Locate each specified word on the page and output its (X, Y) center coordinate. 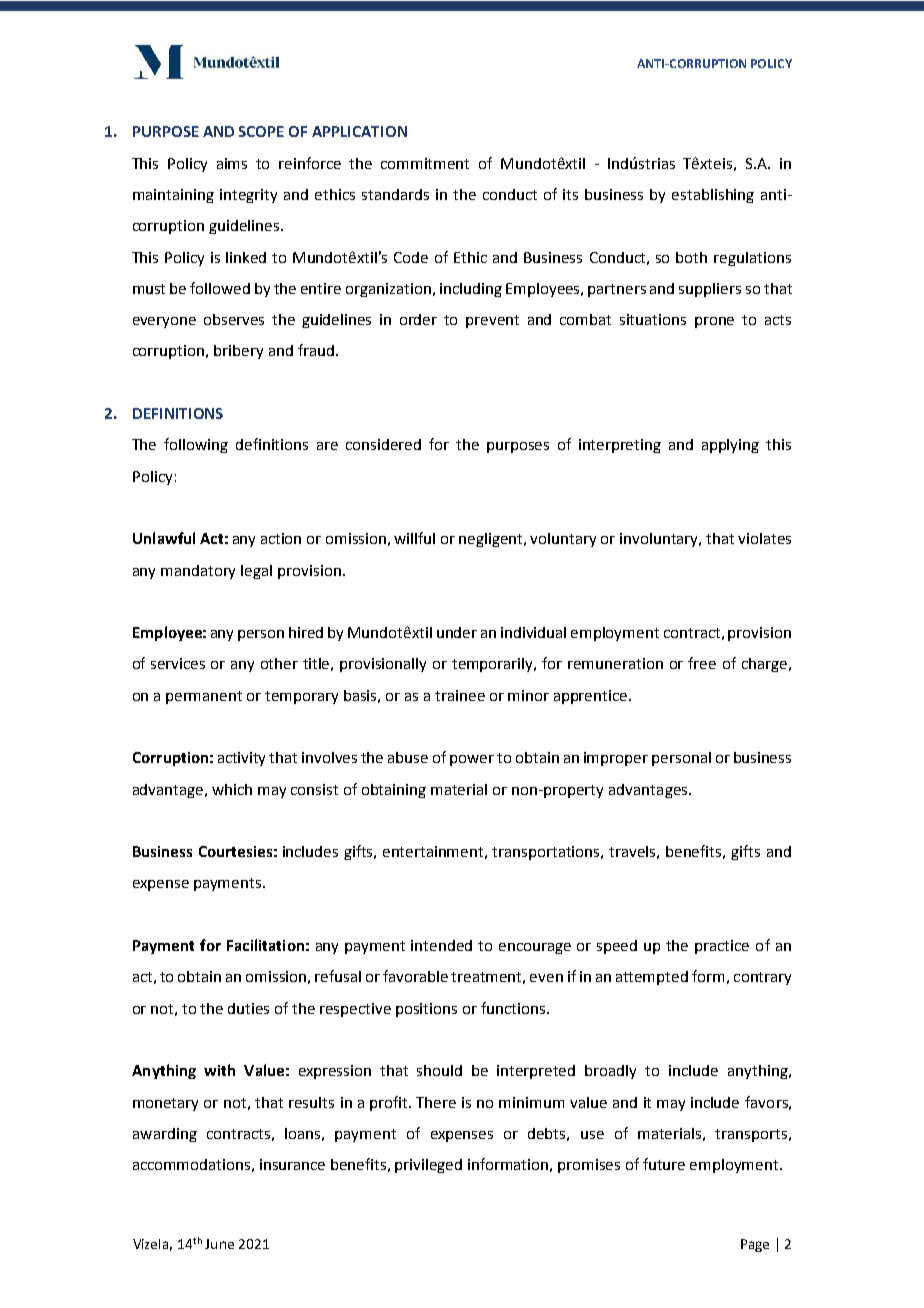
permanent (204, 697)
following (196, 445)
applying (730, 446)
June (219, 1244)
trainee (460, 695)
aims (232, 163)
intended (441, 945)
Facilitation (265, 945)
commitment (425, 163)
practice (722, 947)
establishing (713, 196)
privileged (428, 1166)
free (702, 663)
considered (383, 444)
